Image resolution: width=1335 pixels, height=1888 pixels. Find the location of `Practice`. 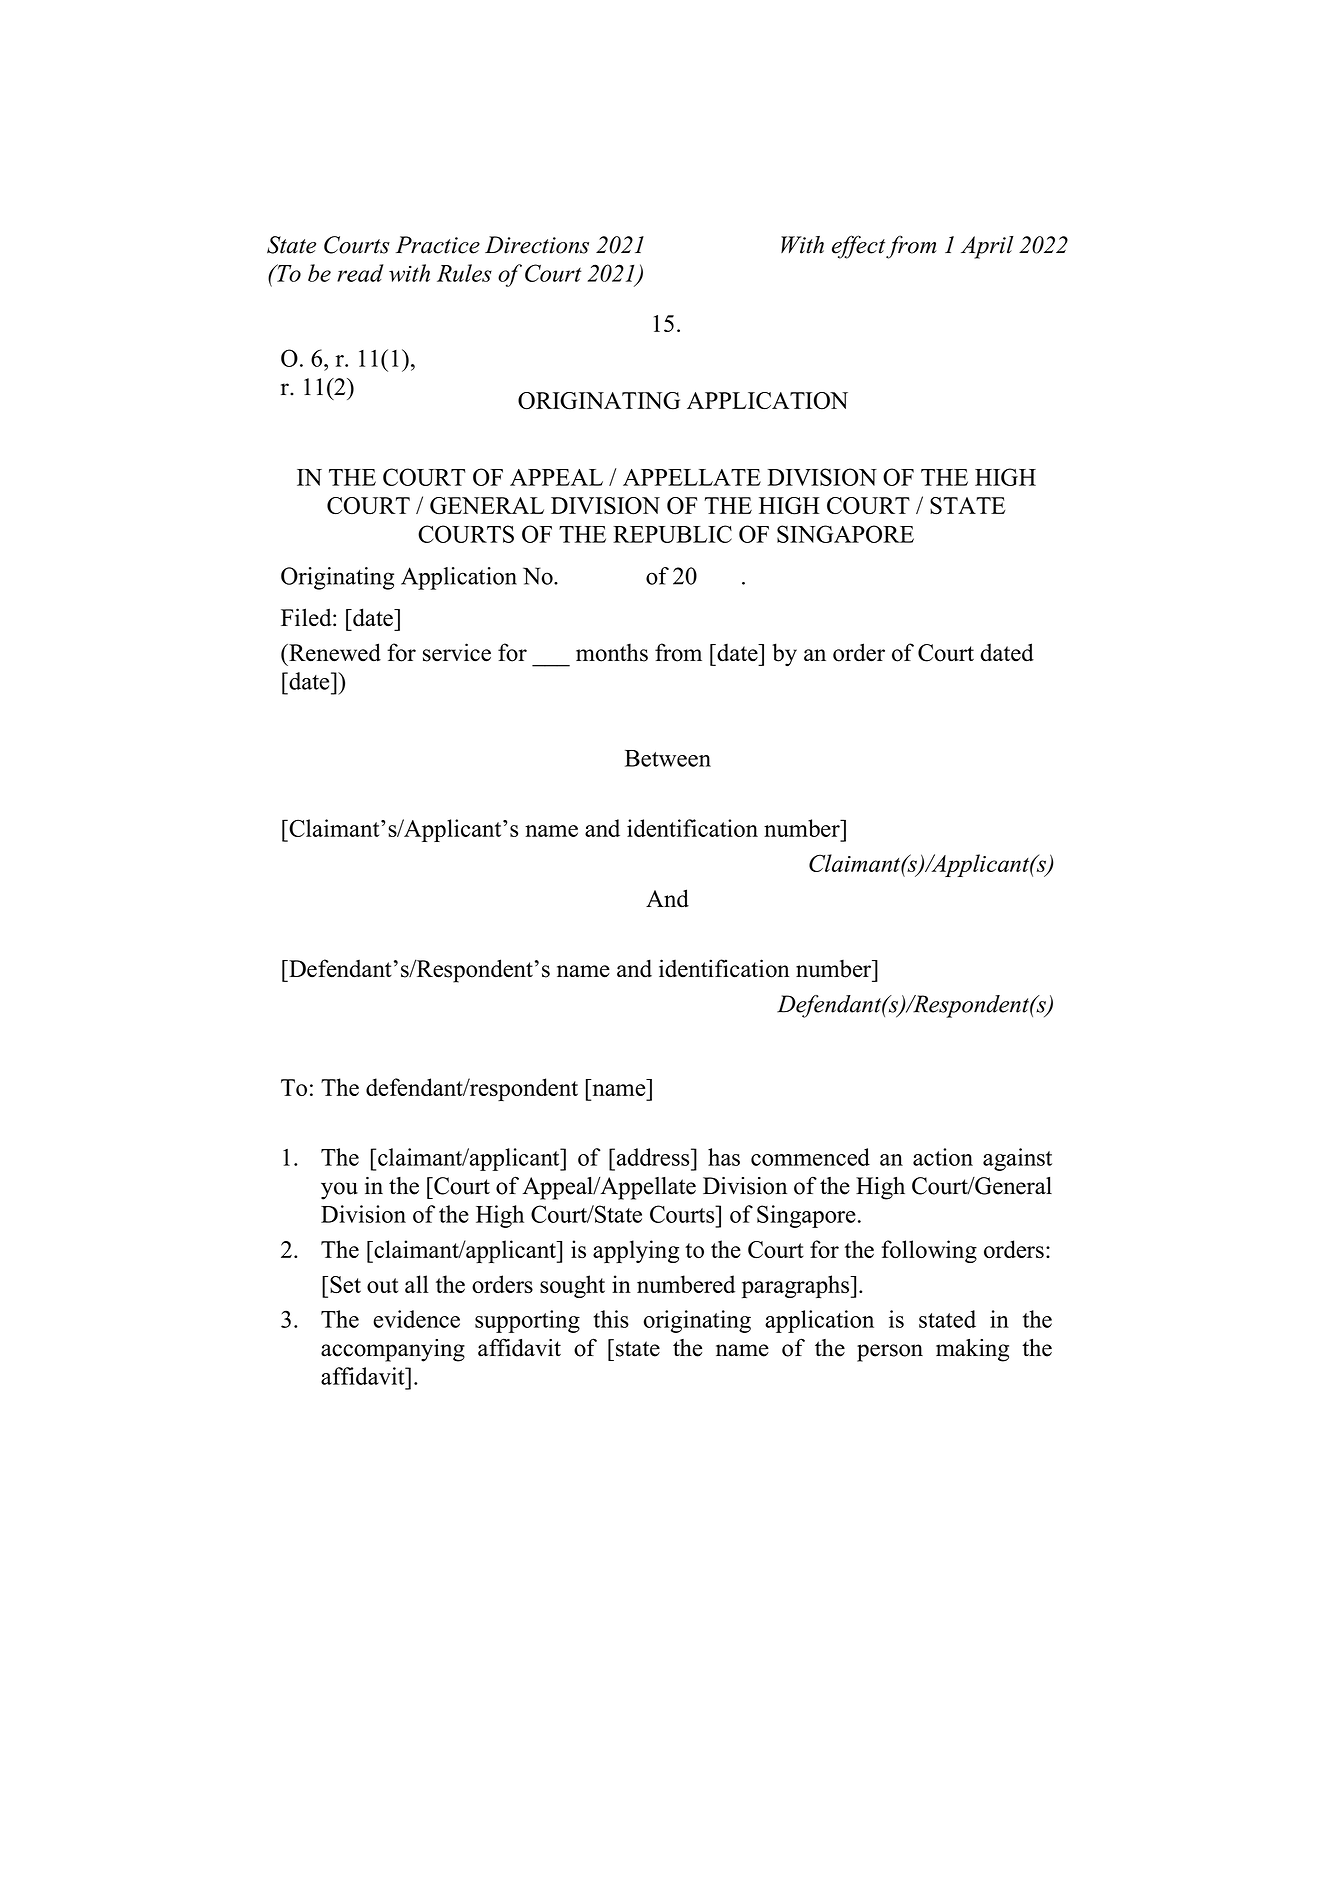

Practice is located at coordinates (438, 245).
